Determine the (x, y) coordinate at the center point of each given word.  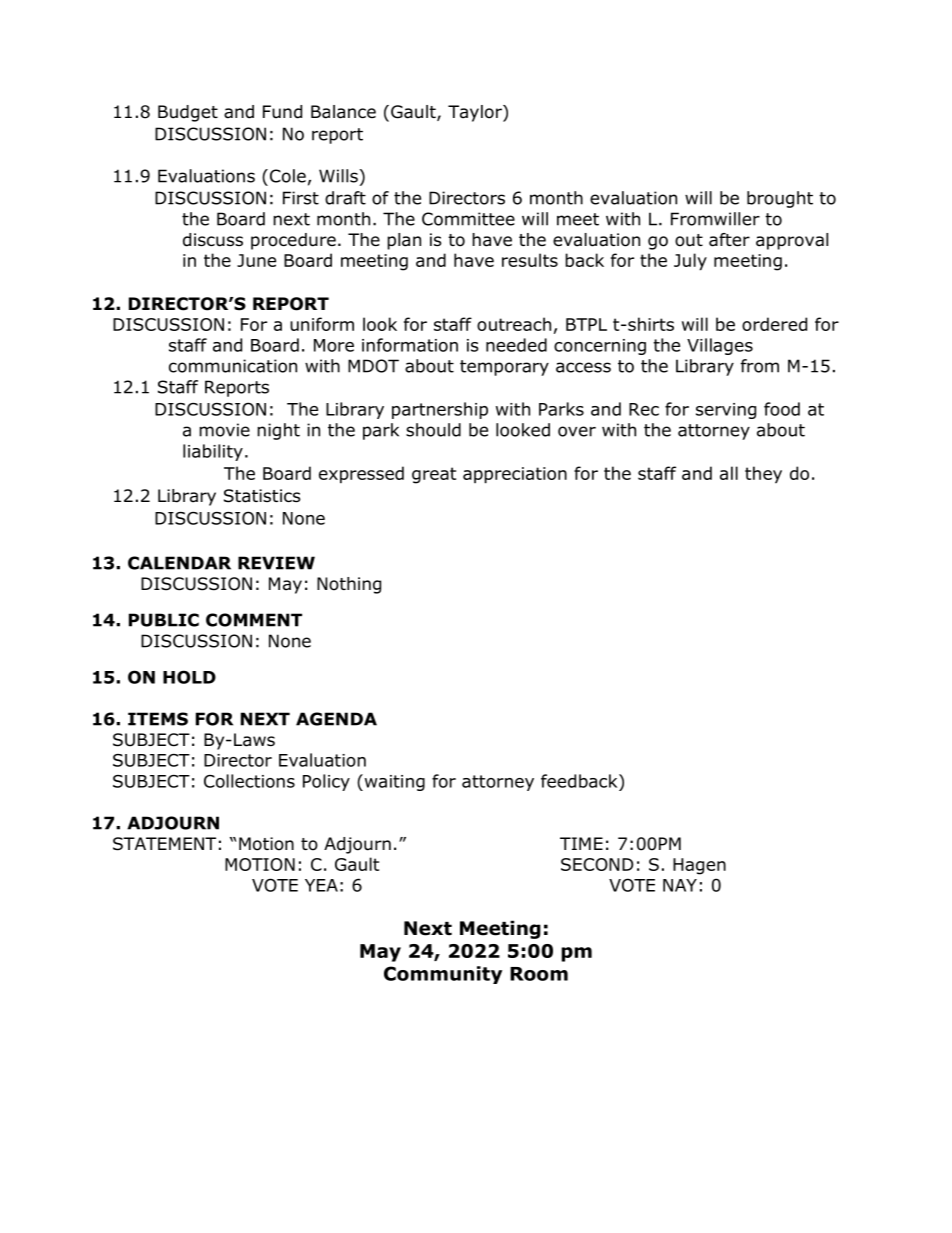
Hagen (699, 866)
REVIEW (276, 563)
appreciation (515, 475)
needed (516, 345)
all (729, 473)
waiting (393, 782)
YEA (321, 885)
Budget (188, 113)
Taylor (476, 113)
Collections (249, 781)
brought (780, 199)
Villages (720, 346)
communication (233, 366)
